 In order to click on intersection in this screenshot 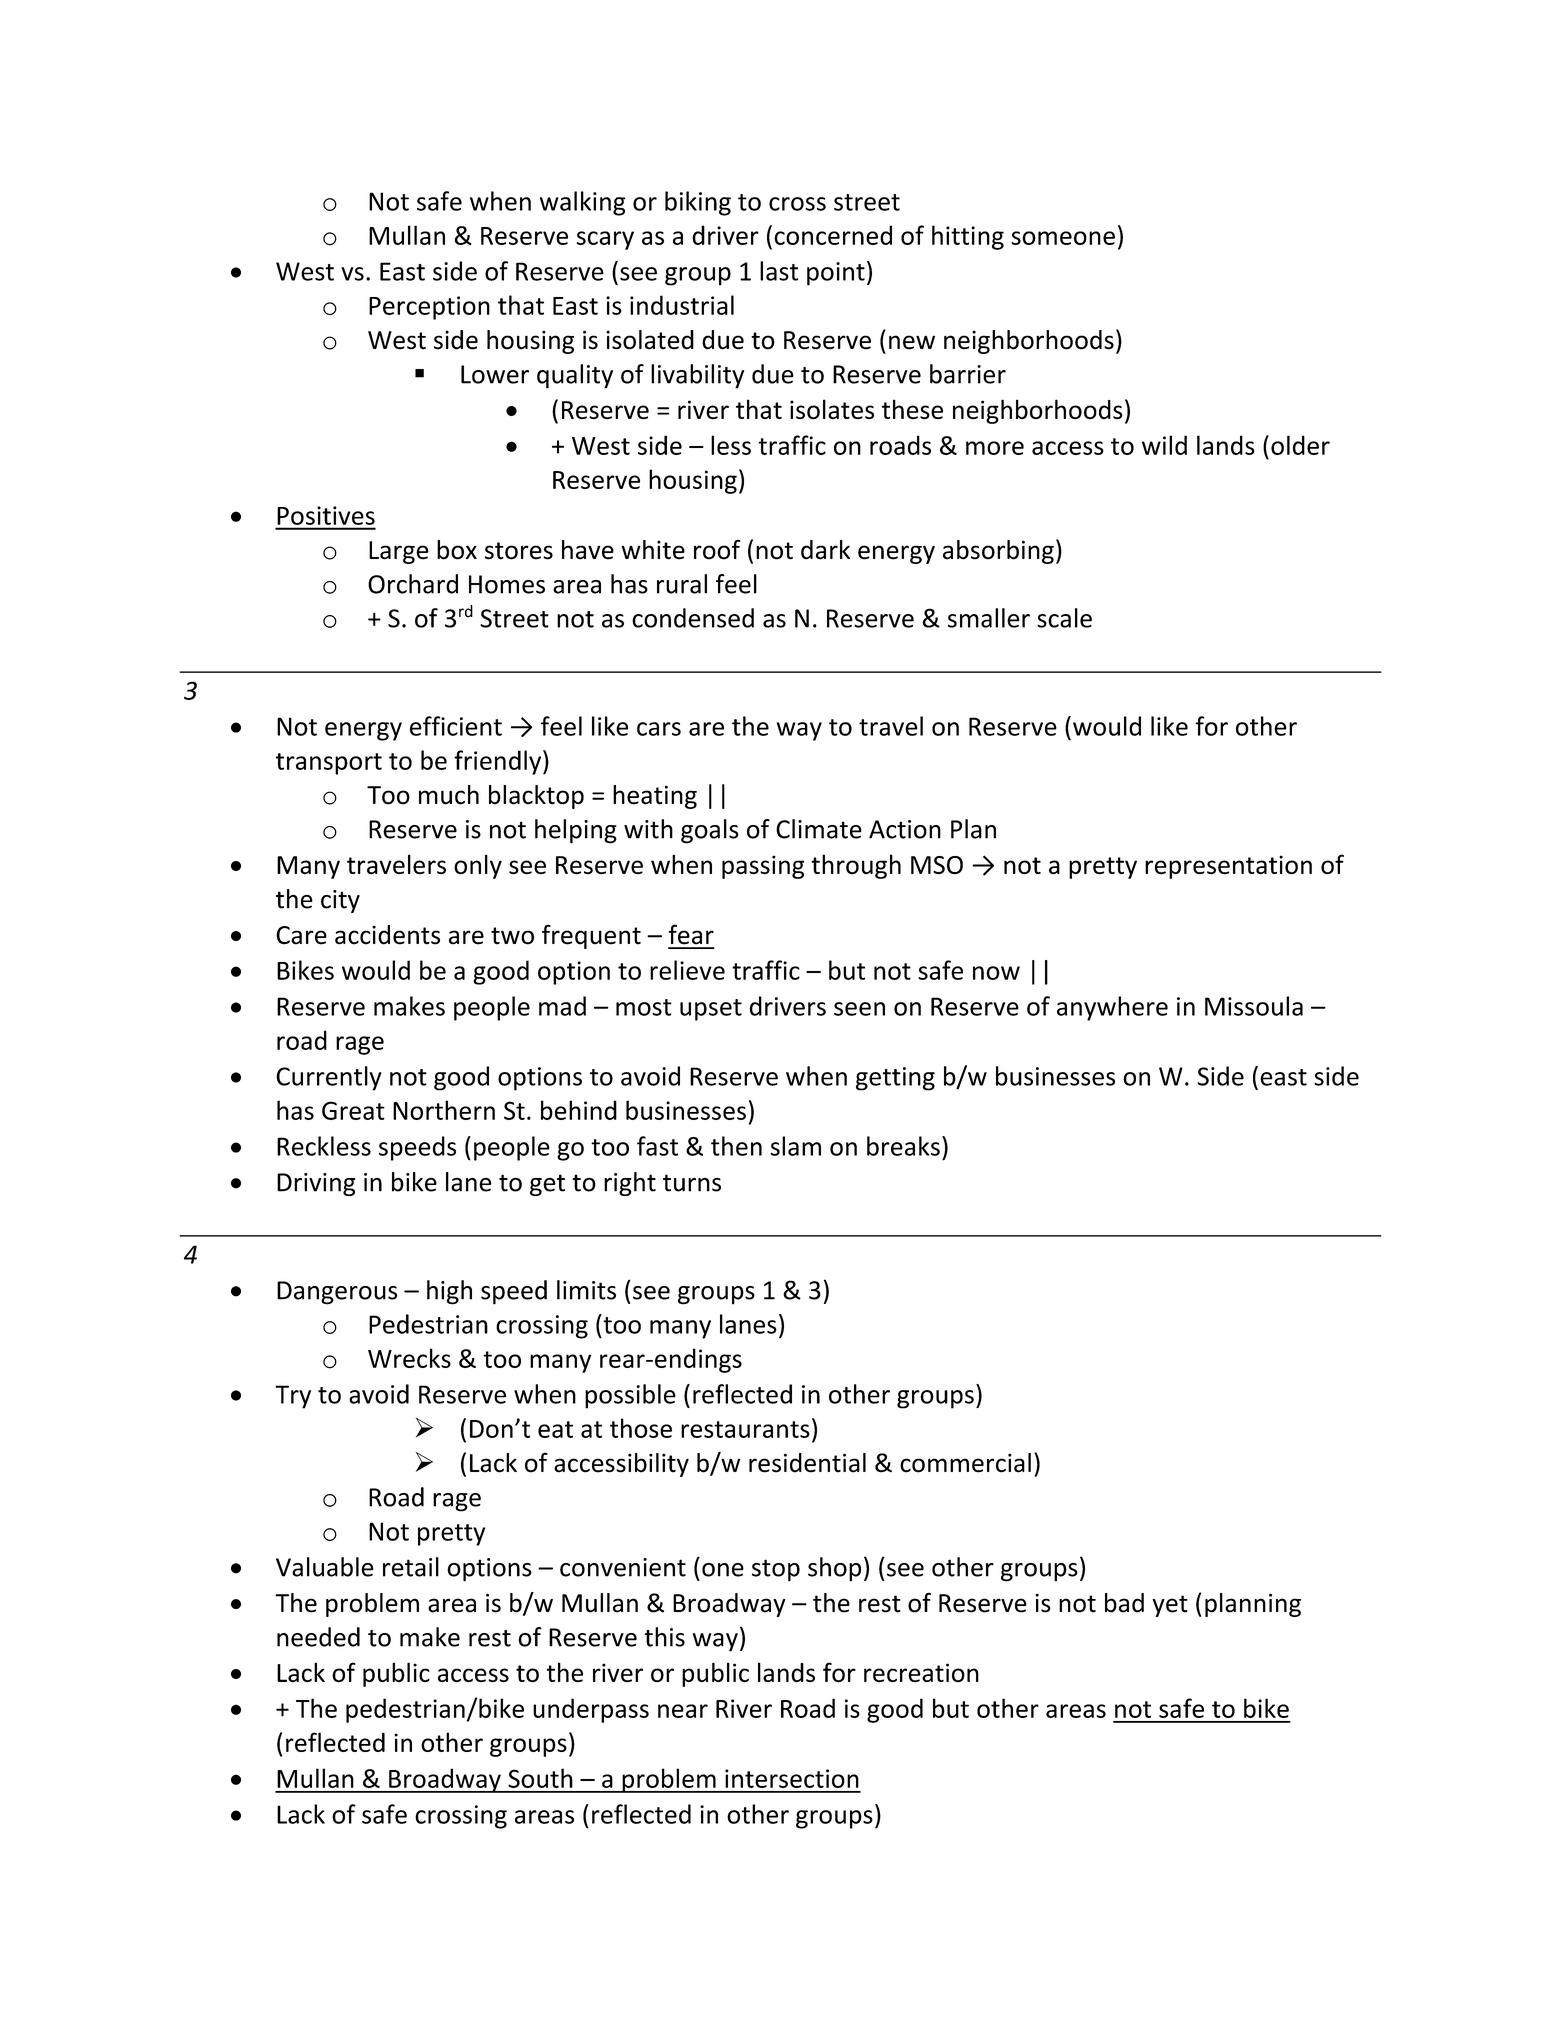, I will do `click(792, 1778)`.
